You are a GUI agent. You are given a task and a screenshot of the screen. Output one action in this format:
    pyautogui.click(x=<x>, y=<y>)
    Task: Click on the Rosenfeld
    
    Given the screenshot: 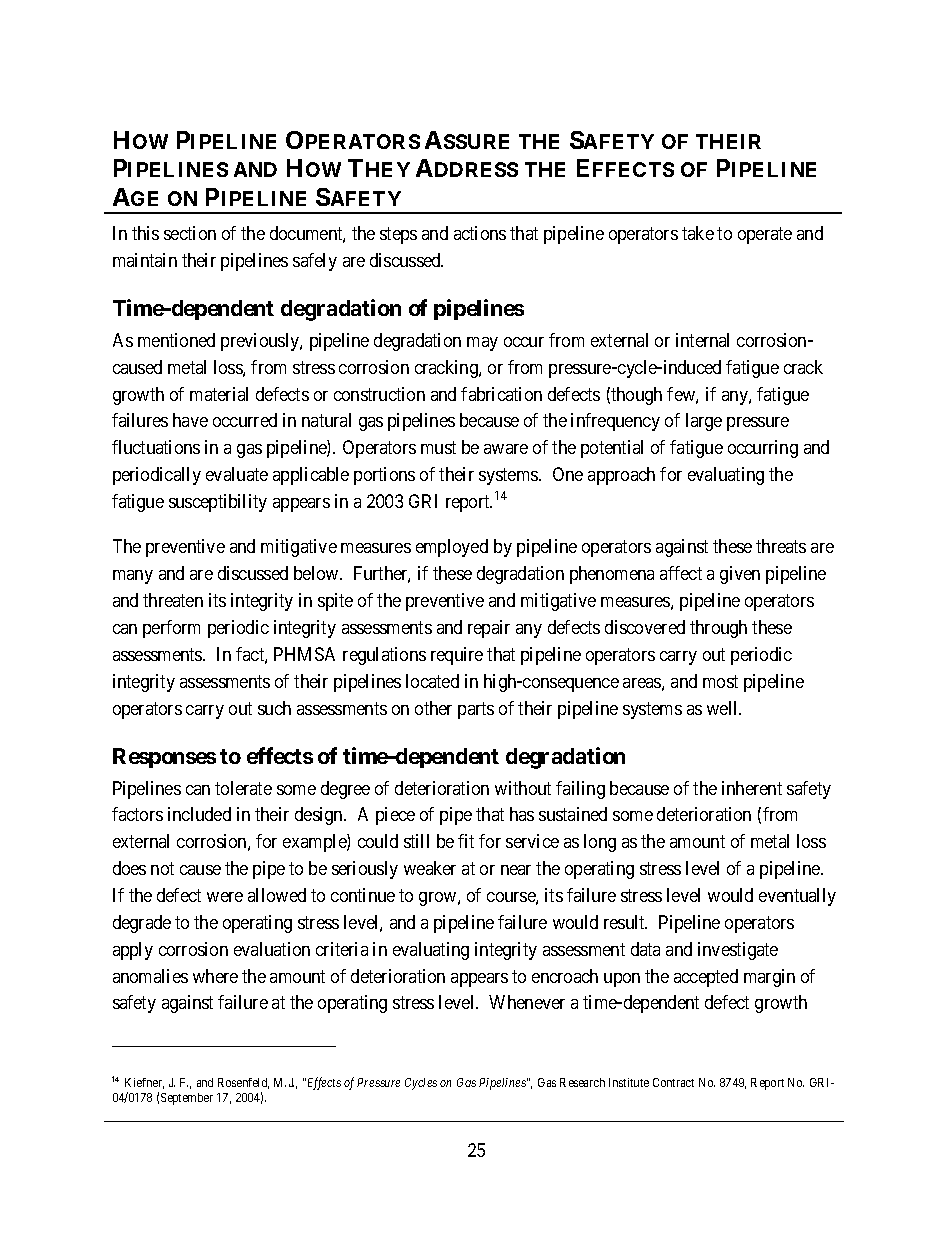 What is the action you would take?
    pyautogui.click(x=243, y=1083)
